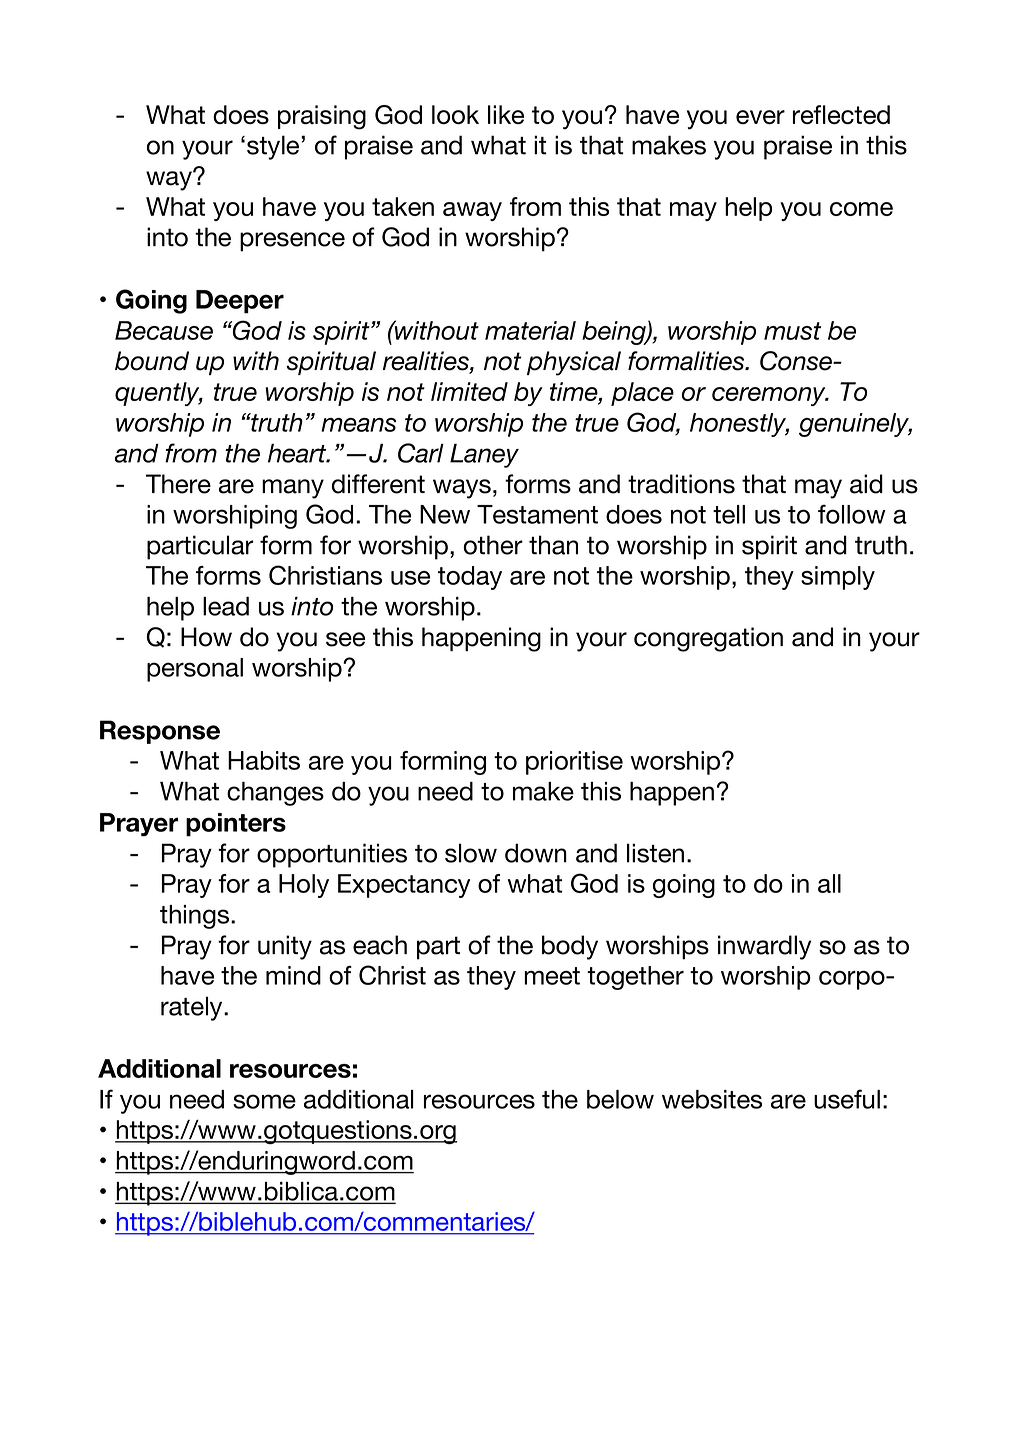  Describe the element at coordinates (264, 1101) in the screenshot. I see `some` at that location.
